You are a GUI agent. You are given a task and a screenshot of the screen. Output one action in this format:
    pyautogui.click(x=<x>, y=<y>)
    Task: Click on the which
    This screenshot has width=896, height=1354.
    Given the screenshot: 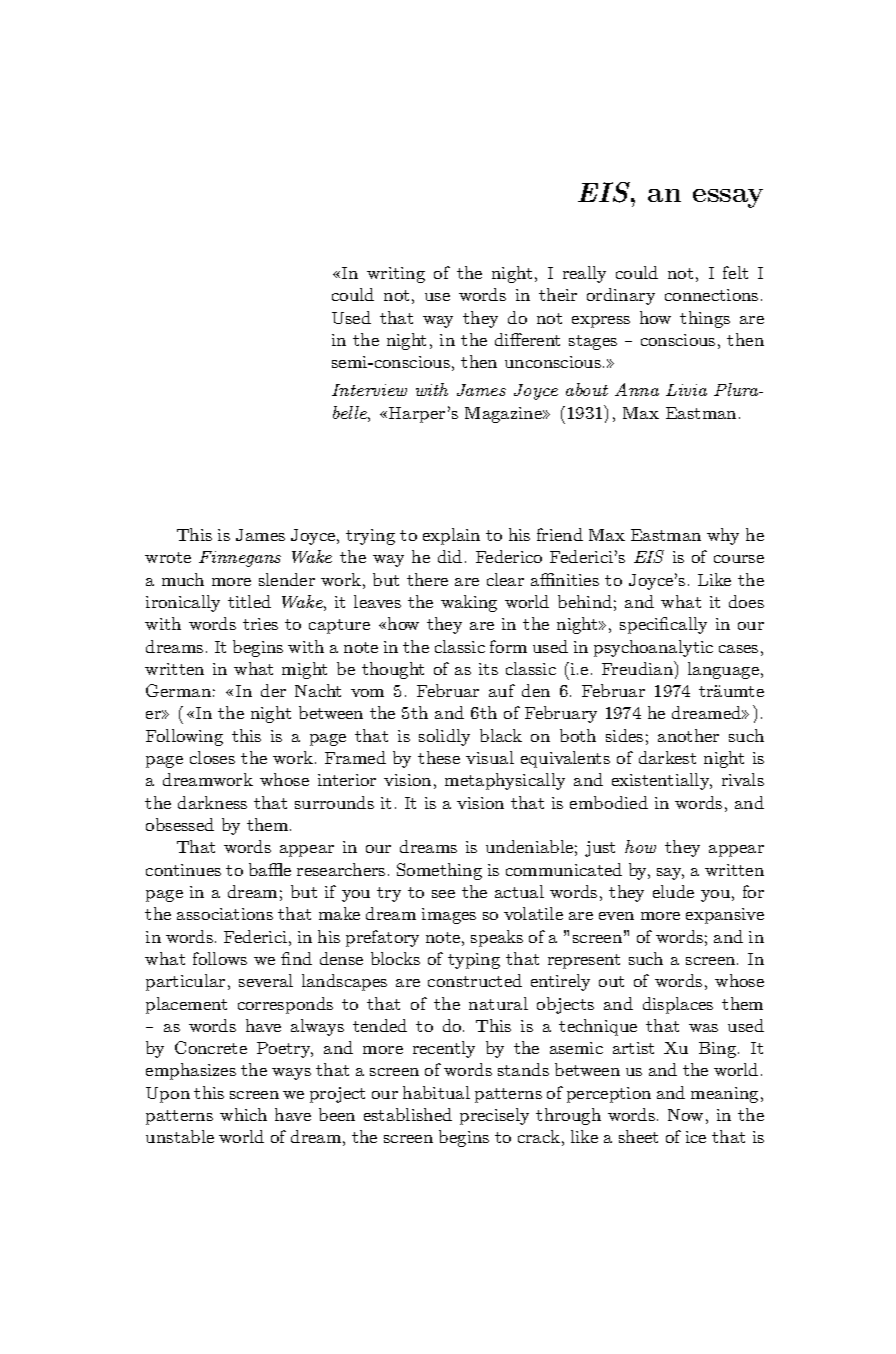 What is the action you would take?
    pyautogui.click(x=243, y=1114)
